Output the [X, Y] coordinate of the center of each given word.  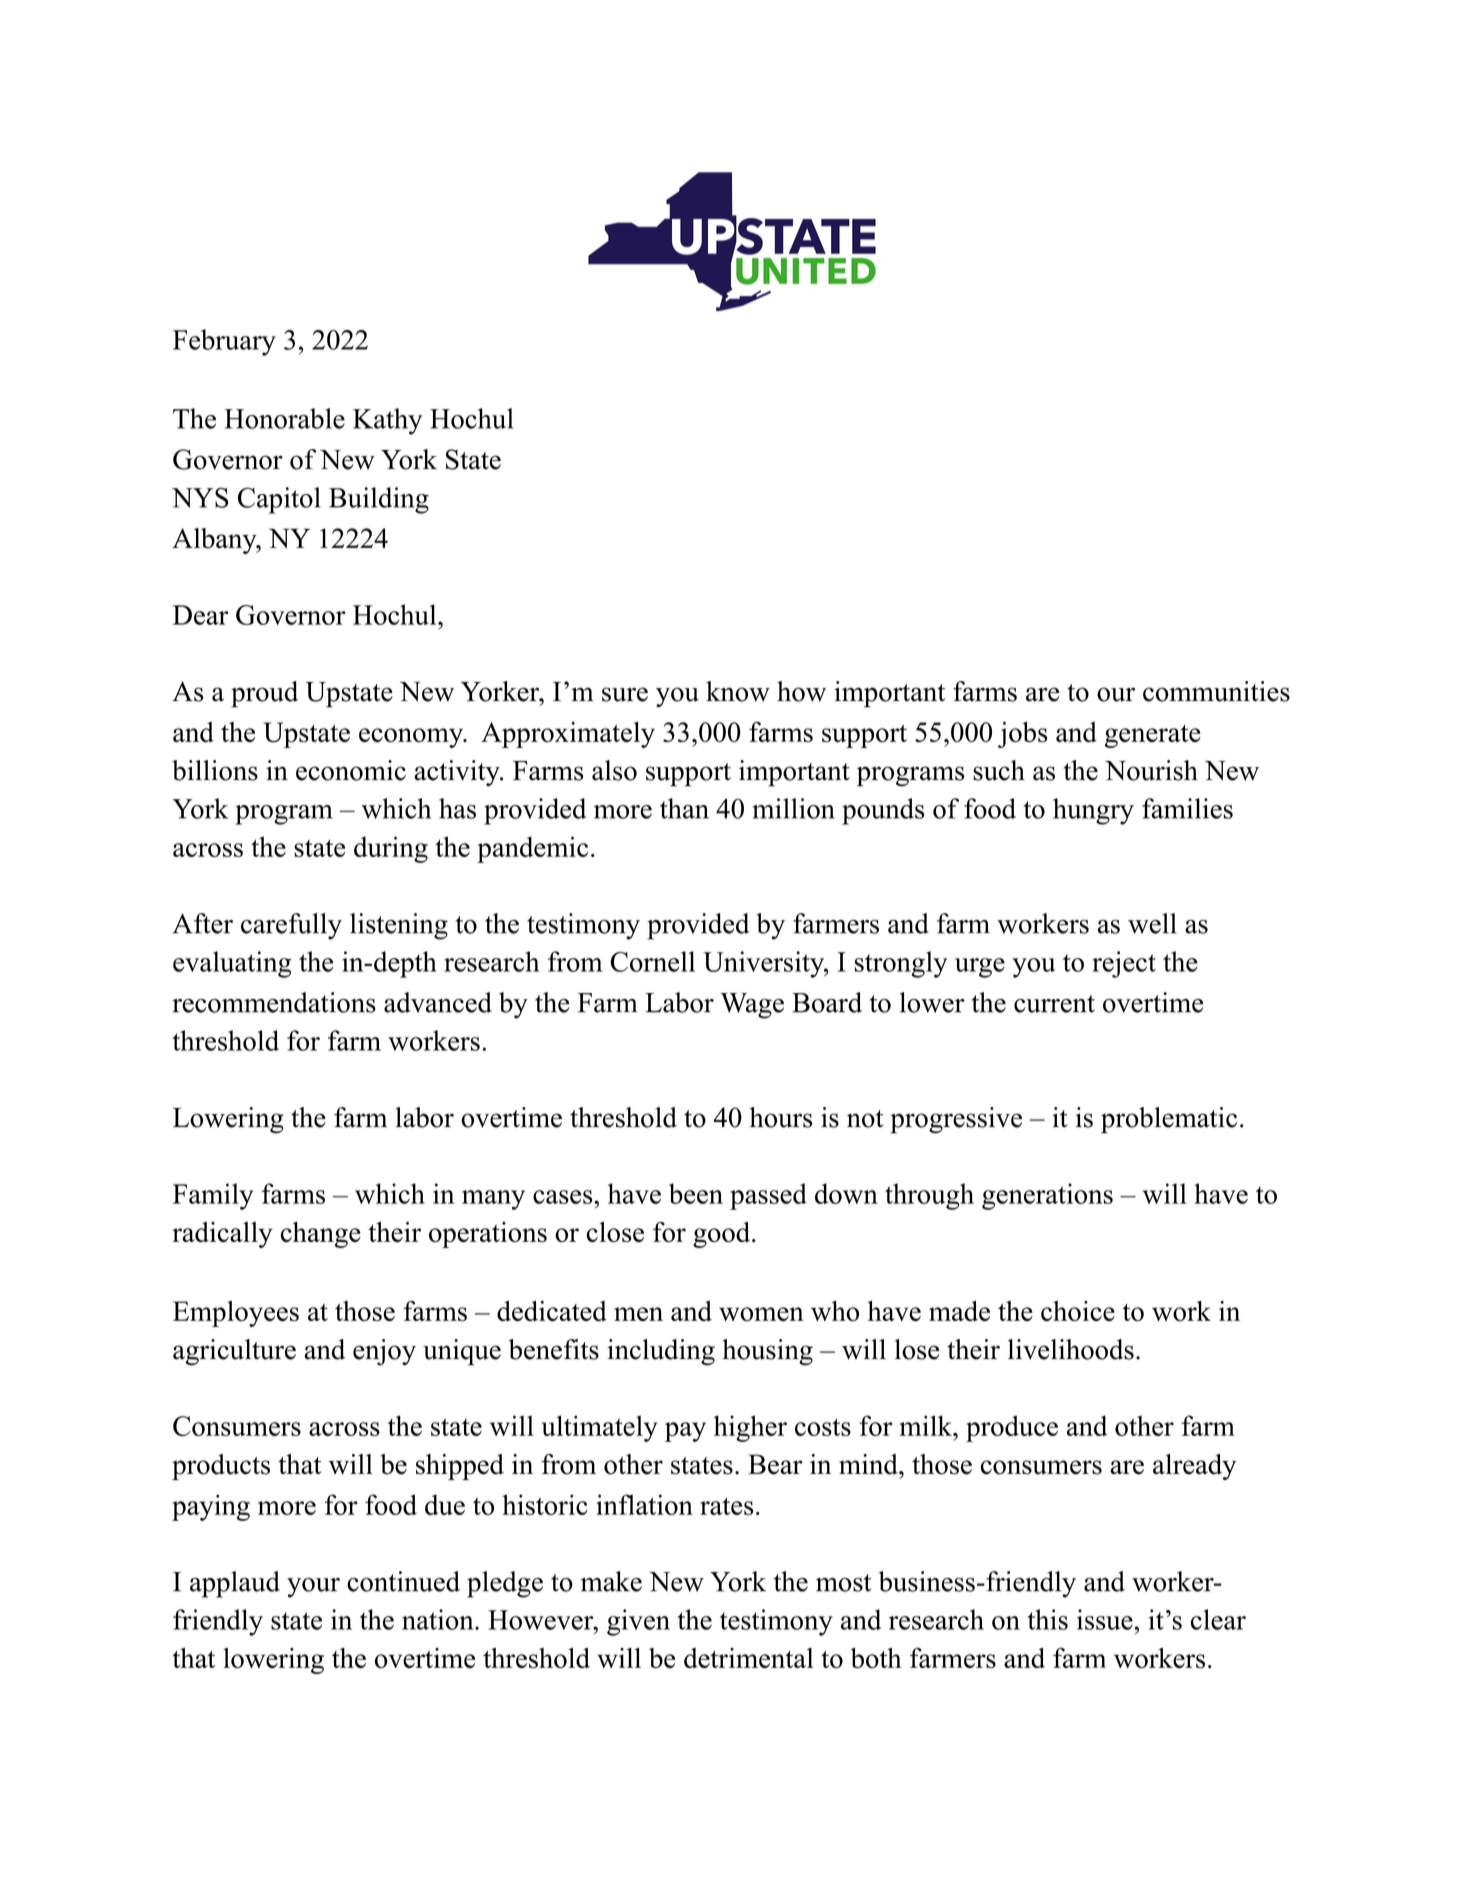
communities [1216, 691]
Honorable [284, 418]
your [313, 1588]
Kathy [387, 421]
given [638, 1622]
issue [1106, 1619]
